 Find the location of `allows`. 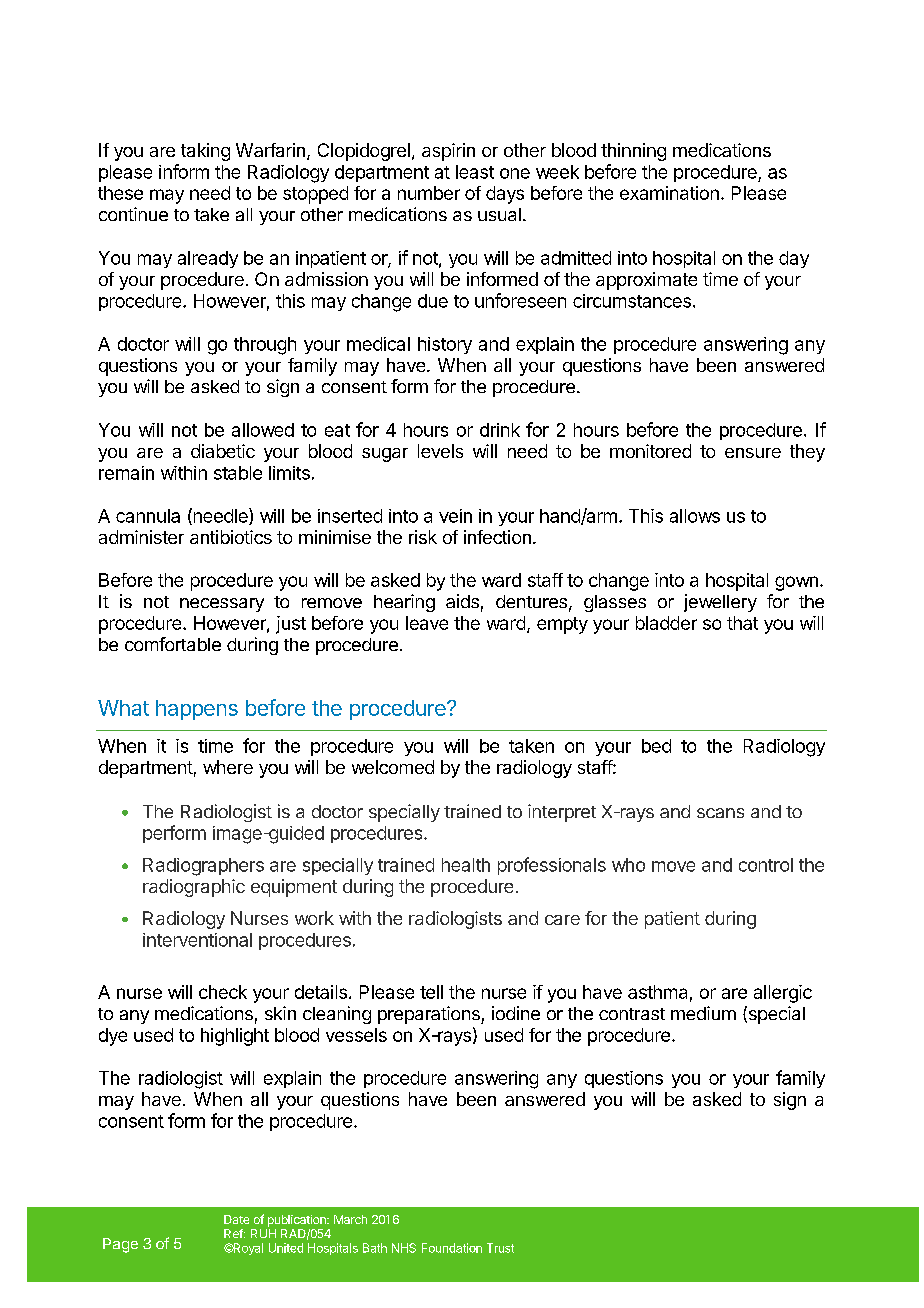

allows is located at coordinates (695, 516).
